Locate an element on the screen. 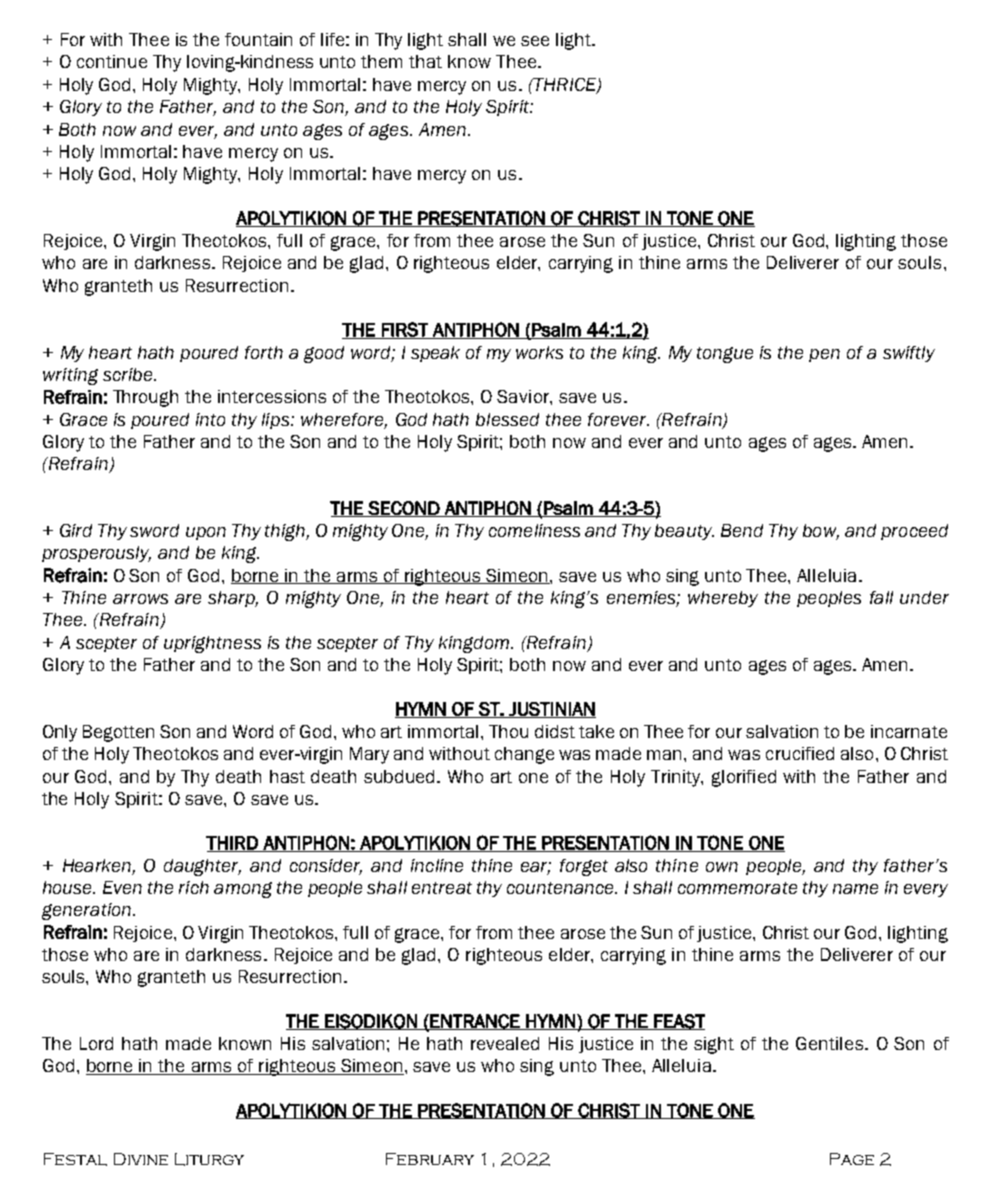 The height and width of the screenshot is (1204, 991). crucified is located at coordinates (800, 753).
